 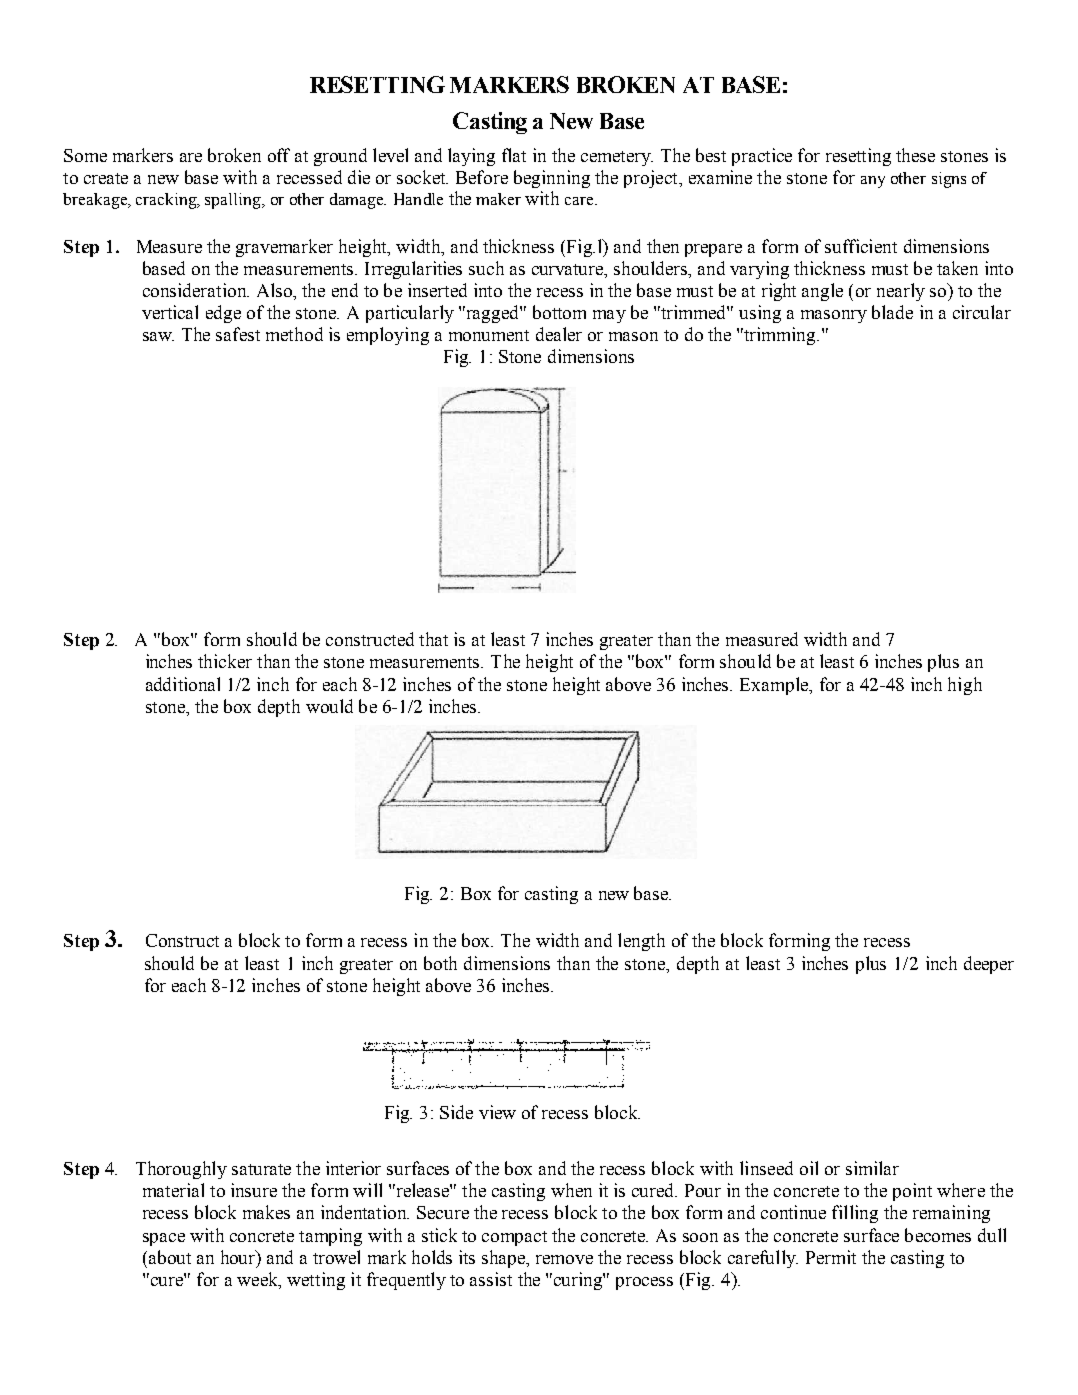 What do you see at coordinates (433, 639) in the page?
I see `that` at bounding box center [433, 639].
